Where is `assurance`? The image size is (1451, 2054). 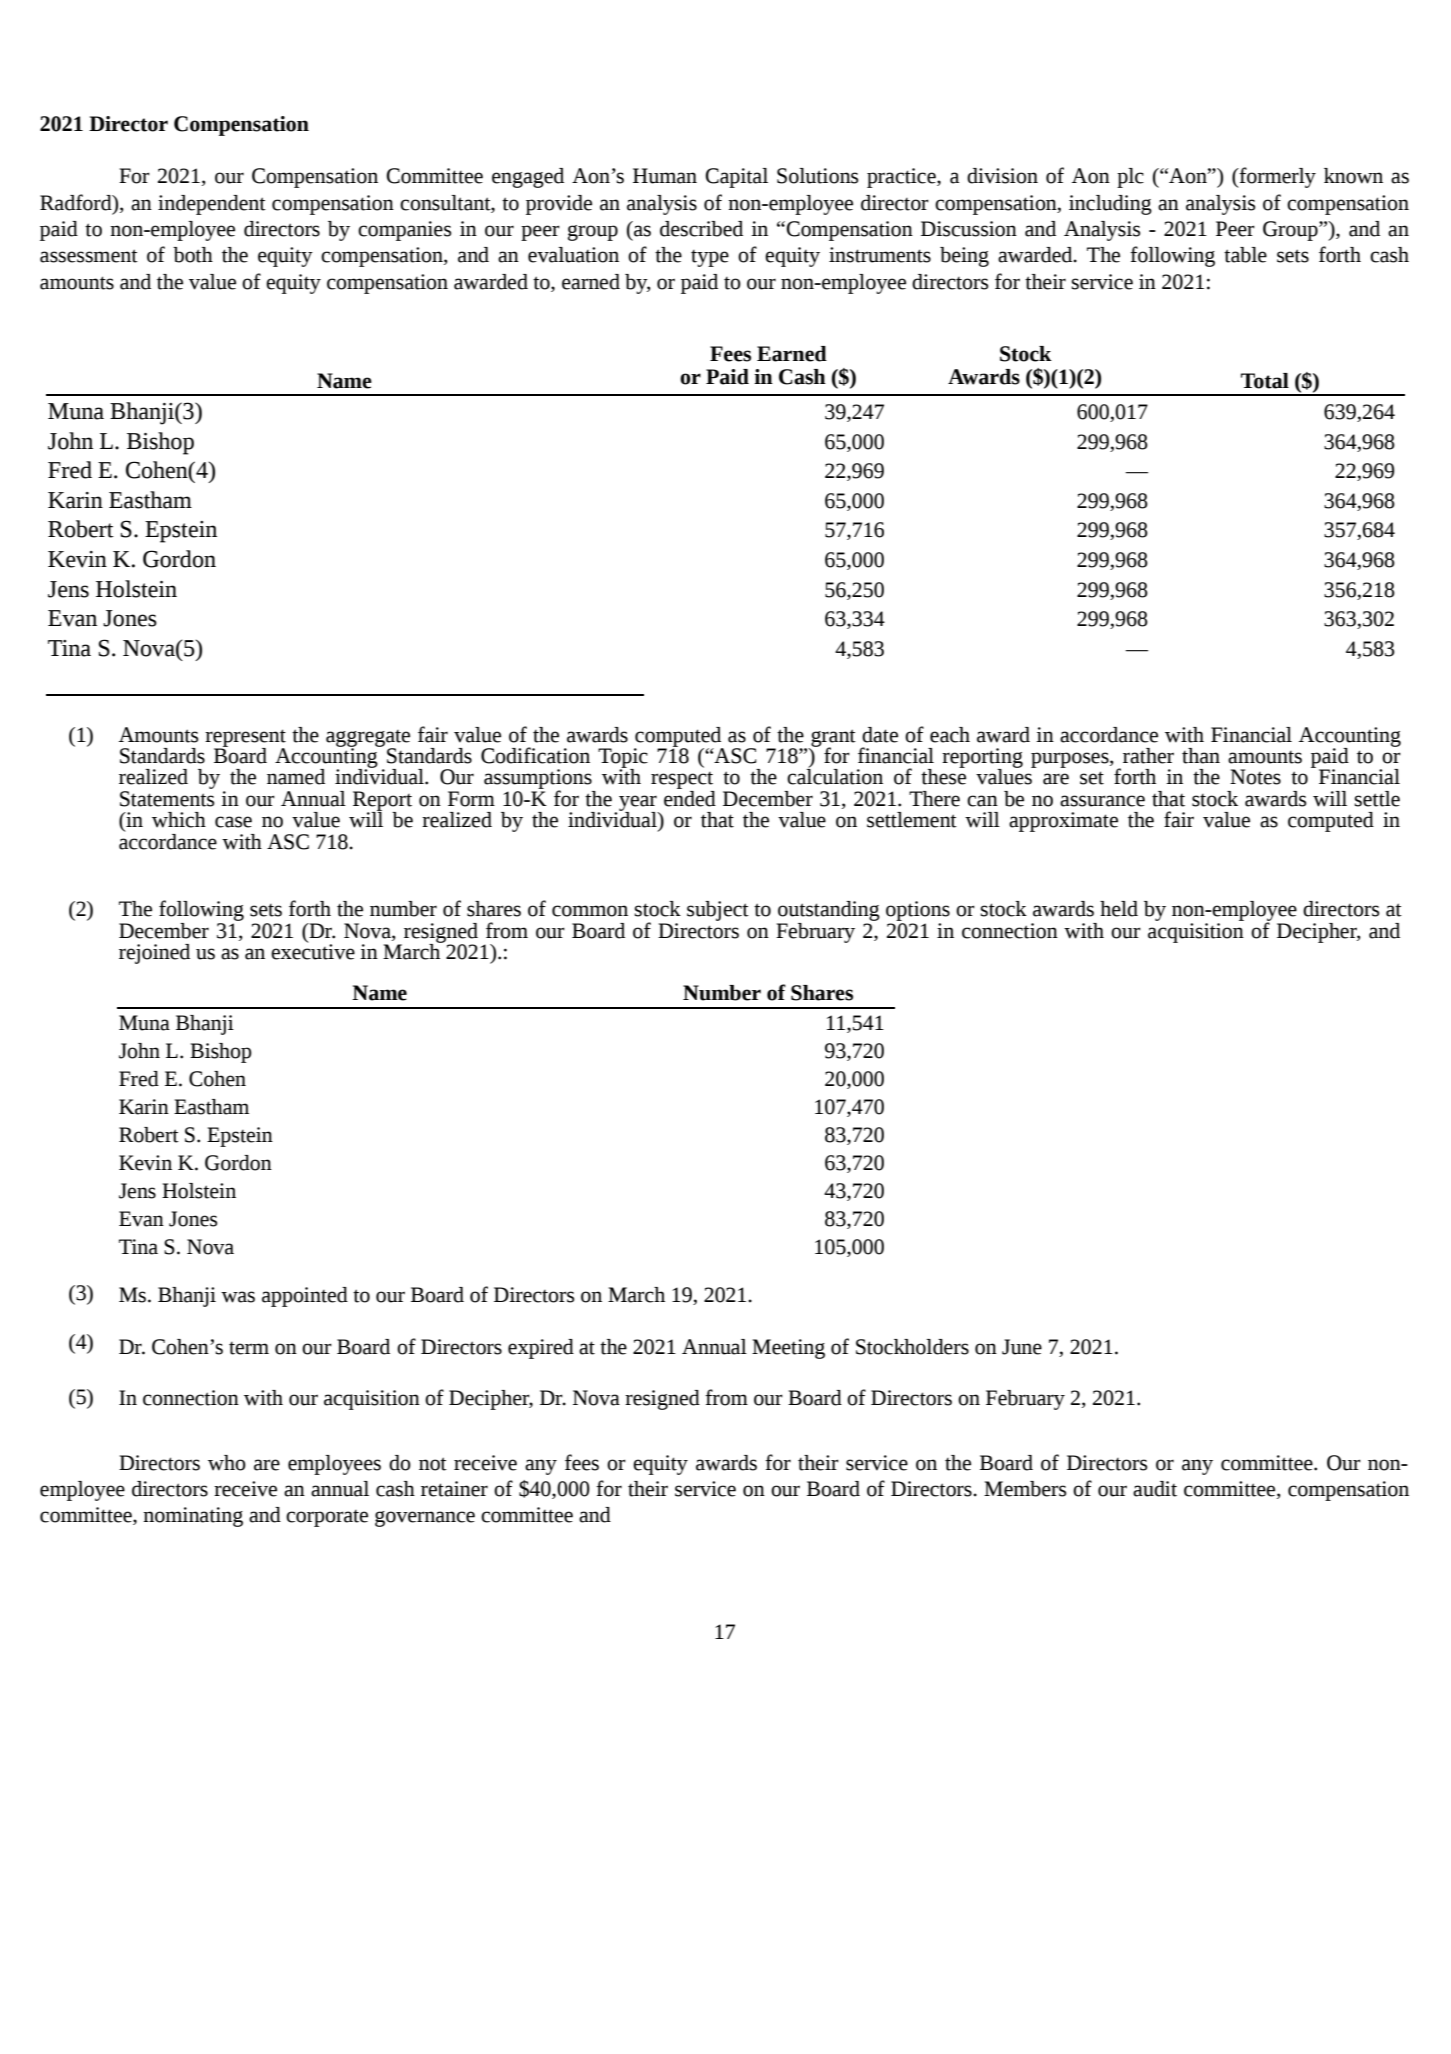 assurance is located at coordinates (1102, 801).
